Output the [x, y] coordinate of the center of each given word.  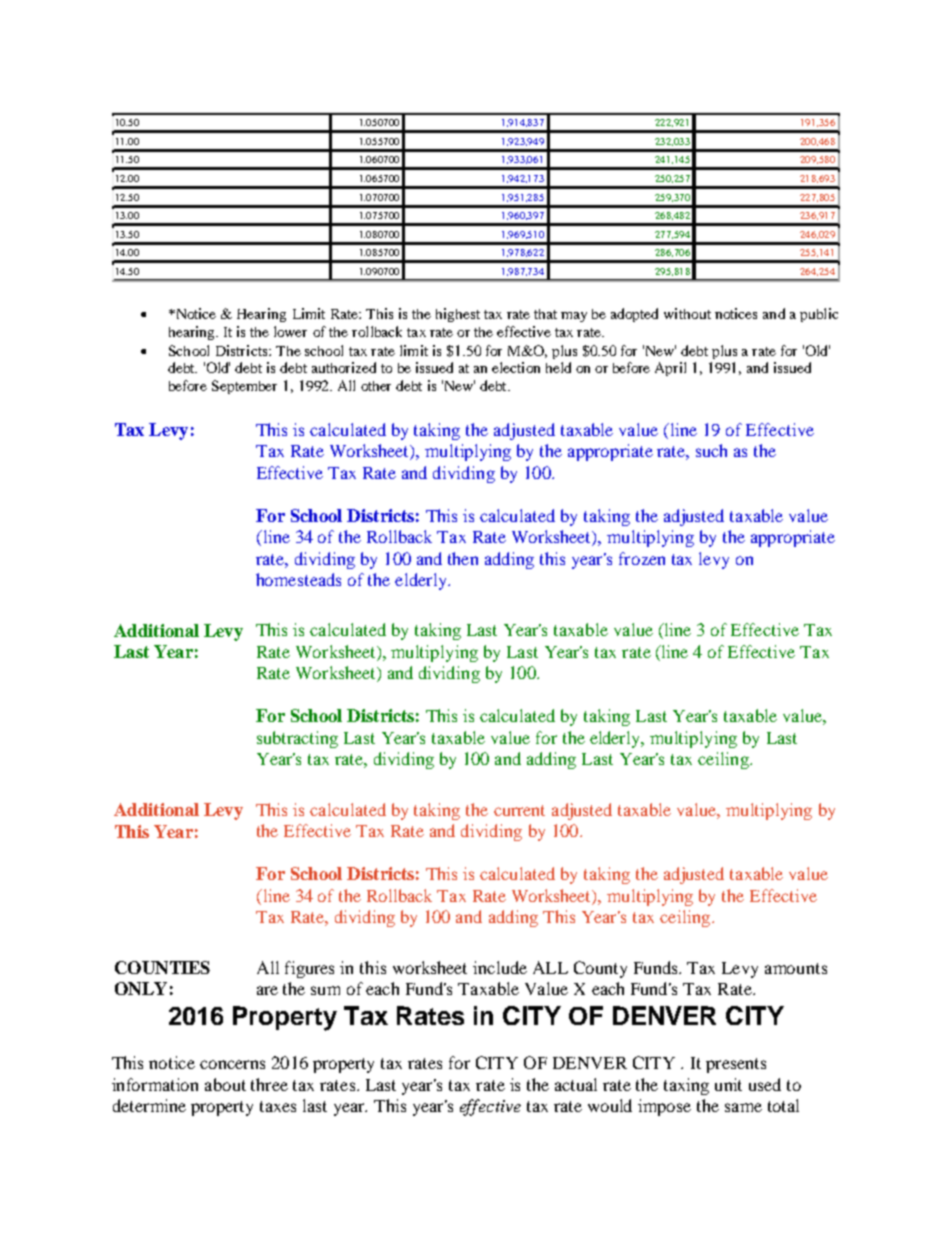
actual [576, 1084]
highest [458, 315]
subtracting [297, 739]
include [500, 967]
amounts [796, 968]
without [687, 313]
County [600, 969]
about [225, 1084]
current [519, 810]
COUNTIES [162, 967]
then [463, 558]
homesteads [298, 579]
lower [290, 331]
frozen [642, 558]
